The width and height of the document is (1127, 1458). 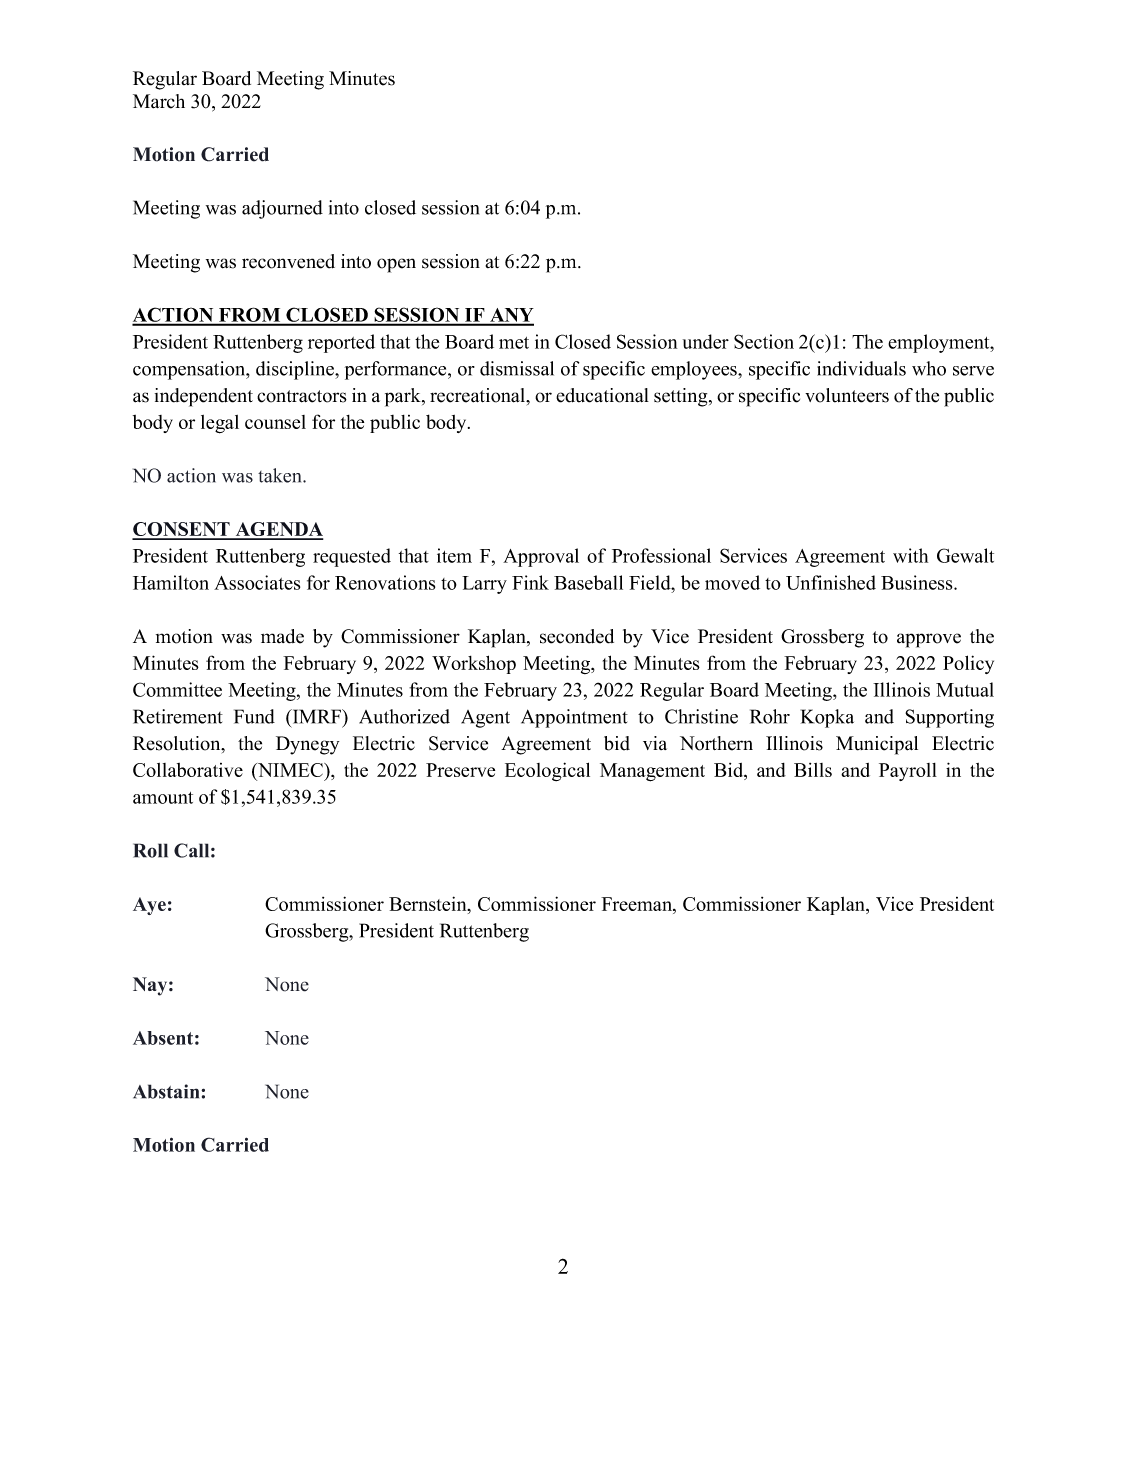 What do you see at coordinates (167, 1091) in the document?
I see `Abstain` at bounding box center [167, 1091].
